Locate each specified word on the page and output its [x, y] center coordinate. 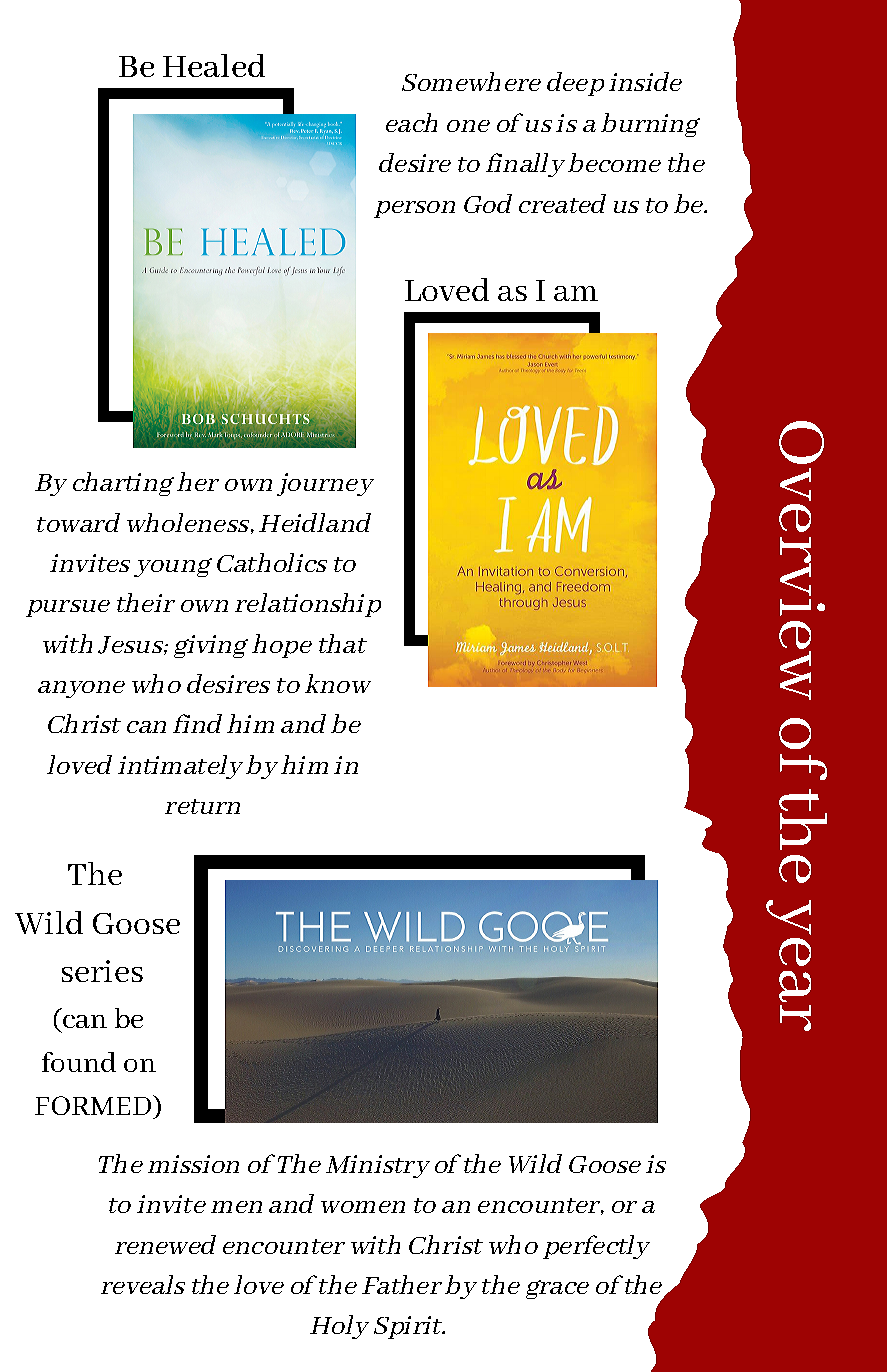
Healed [214, 65]
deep [575, 84]
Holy [339, 1327]
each [411, 122]
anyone [81, 689]
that [343, 643]
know [338, 683]
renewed [165, 1244]
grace [557, 1289]
